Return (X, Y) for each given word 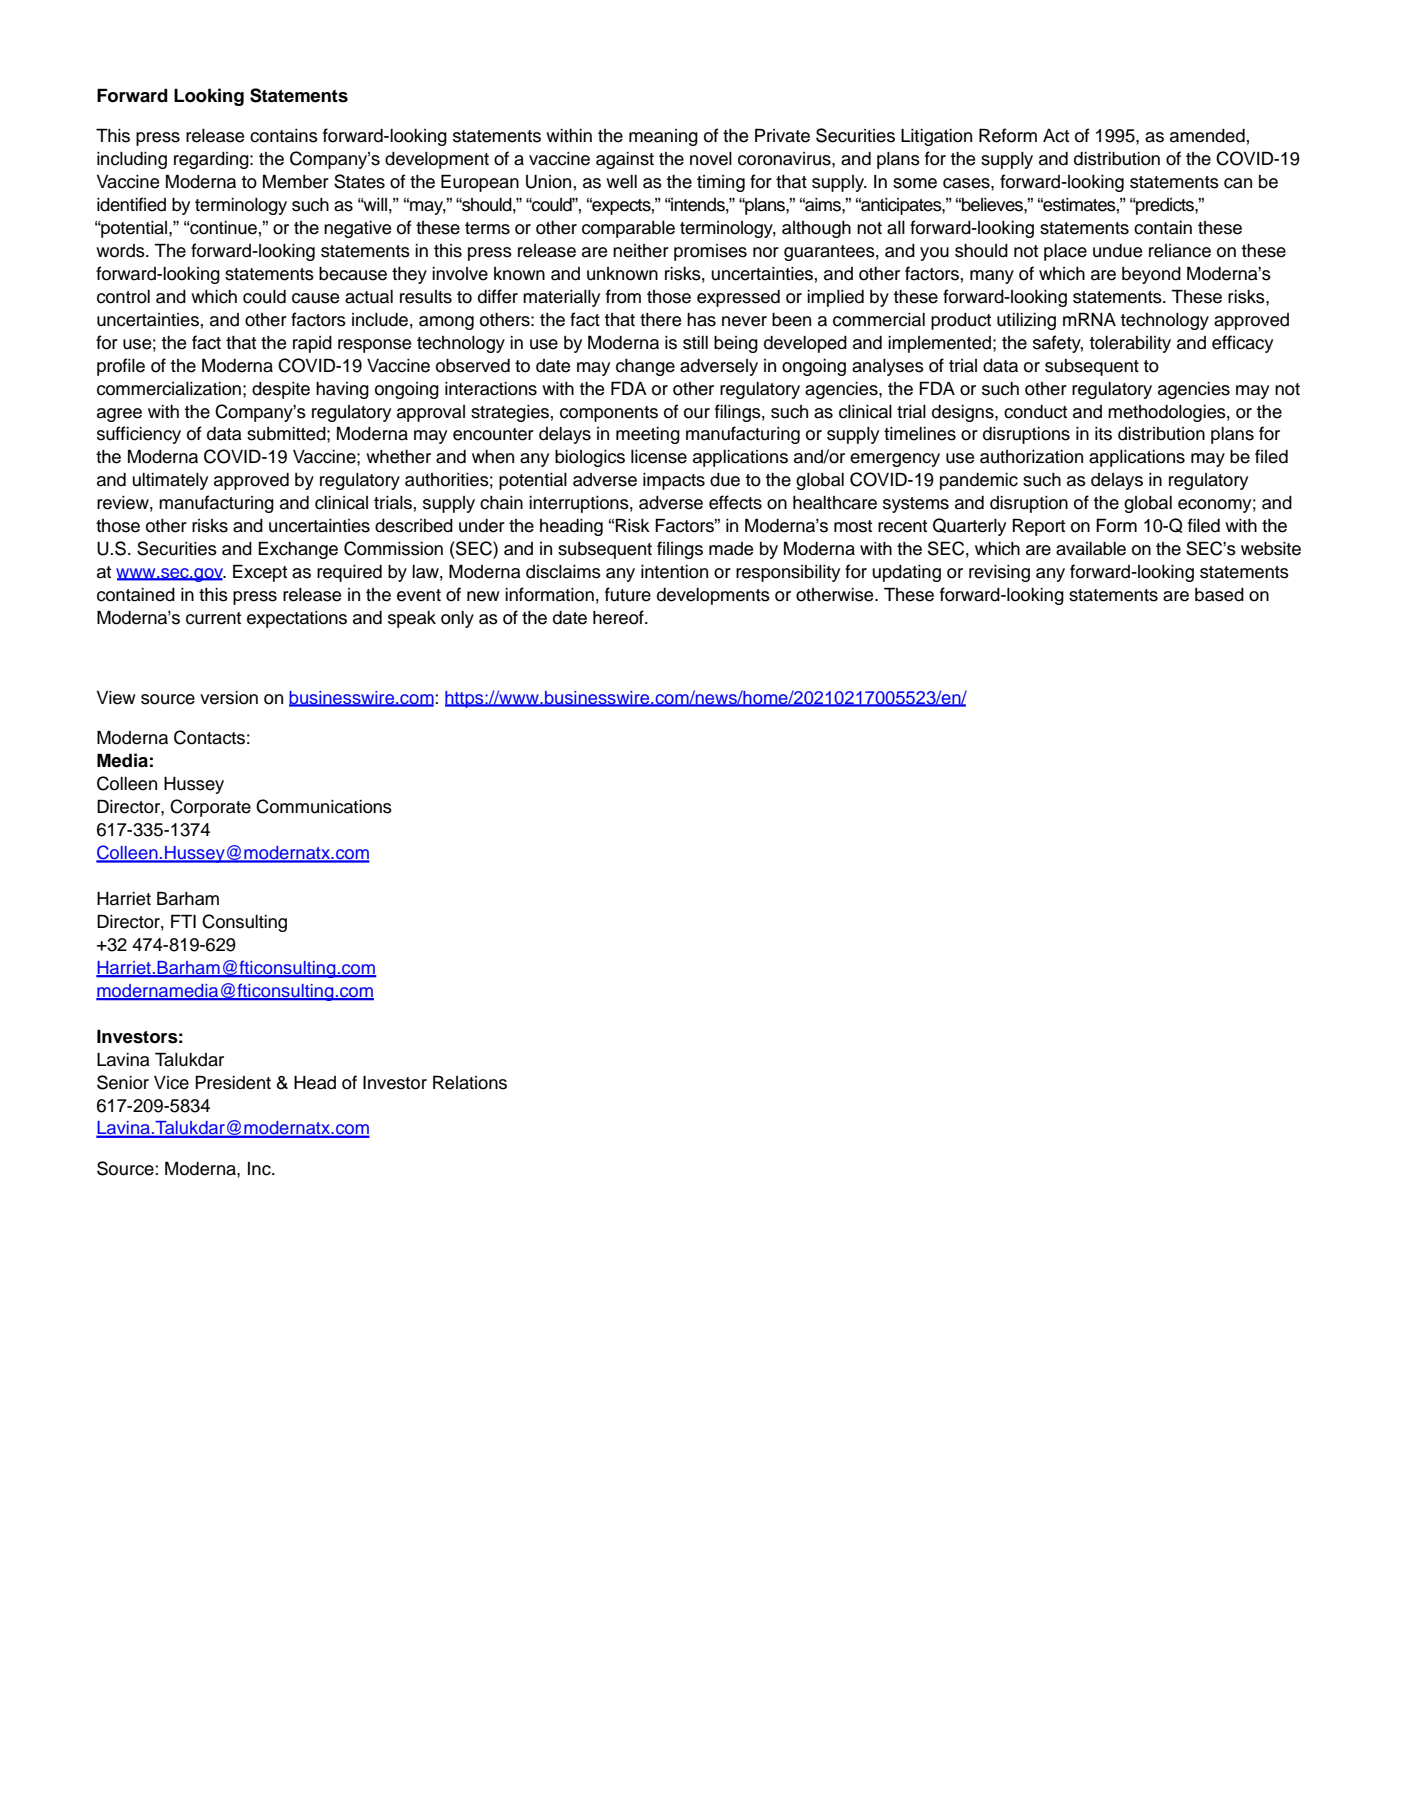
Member (296, 181)
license (659, 457)
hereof (619, 617)
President (233, 1082)
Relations (470, 1082)
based (1219, 595)
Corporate (210, 808)
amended (1207, 136)
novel (711, 159)
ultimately (170, 481)
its (1103, 434)
